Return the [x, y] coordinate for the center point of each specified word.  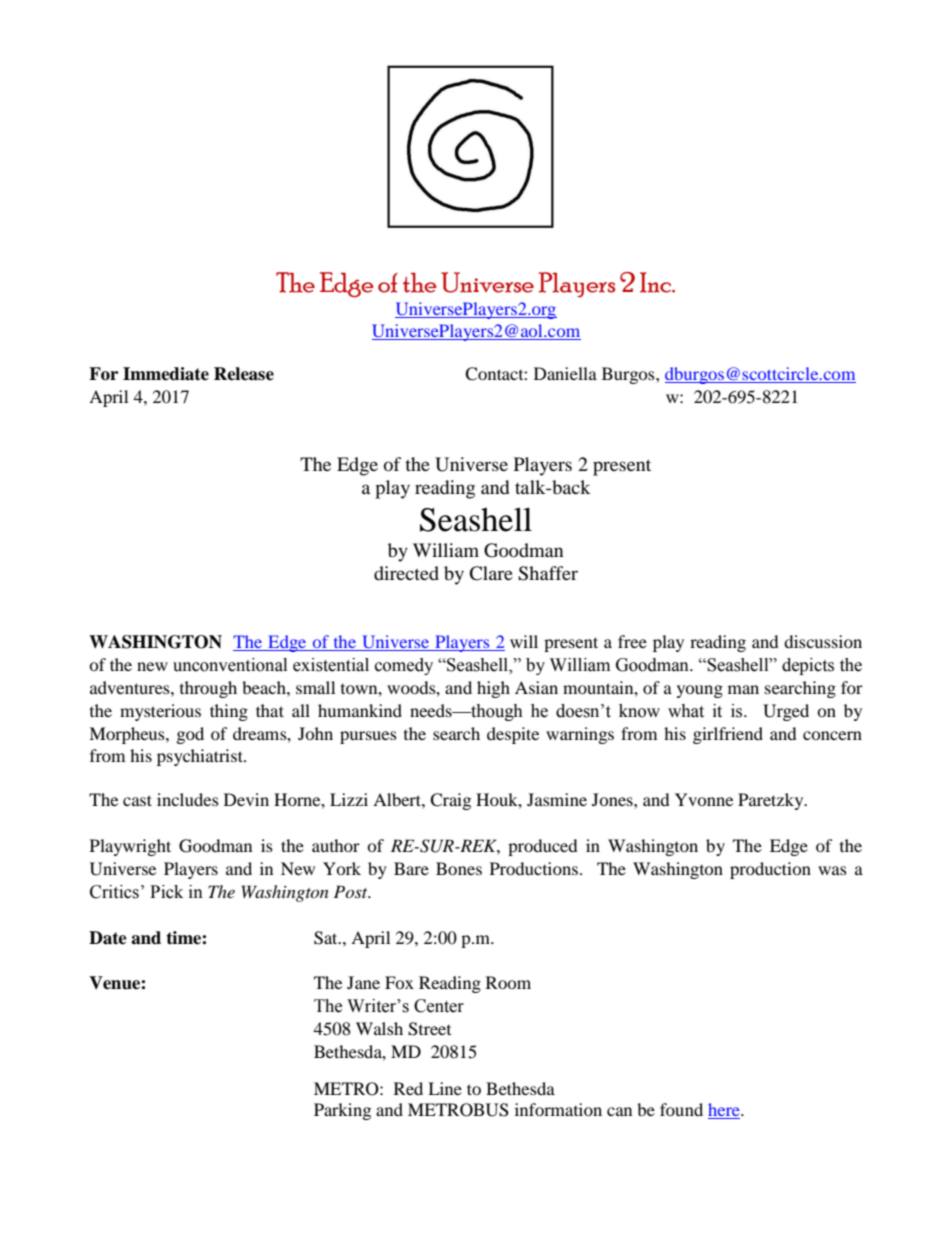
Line [445, 1088]
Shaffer [548, 573]
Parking [342, 1111]
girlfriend [728, 735]
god [190, 735]
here [725, 1111]
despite [513, 735]
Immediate [166, 374]
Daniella [565, 373]
